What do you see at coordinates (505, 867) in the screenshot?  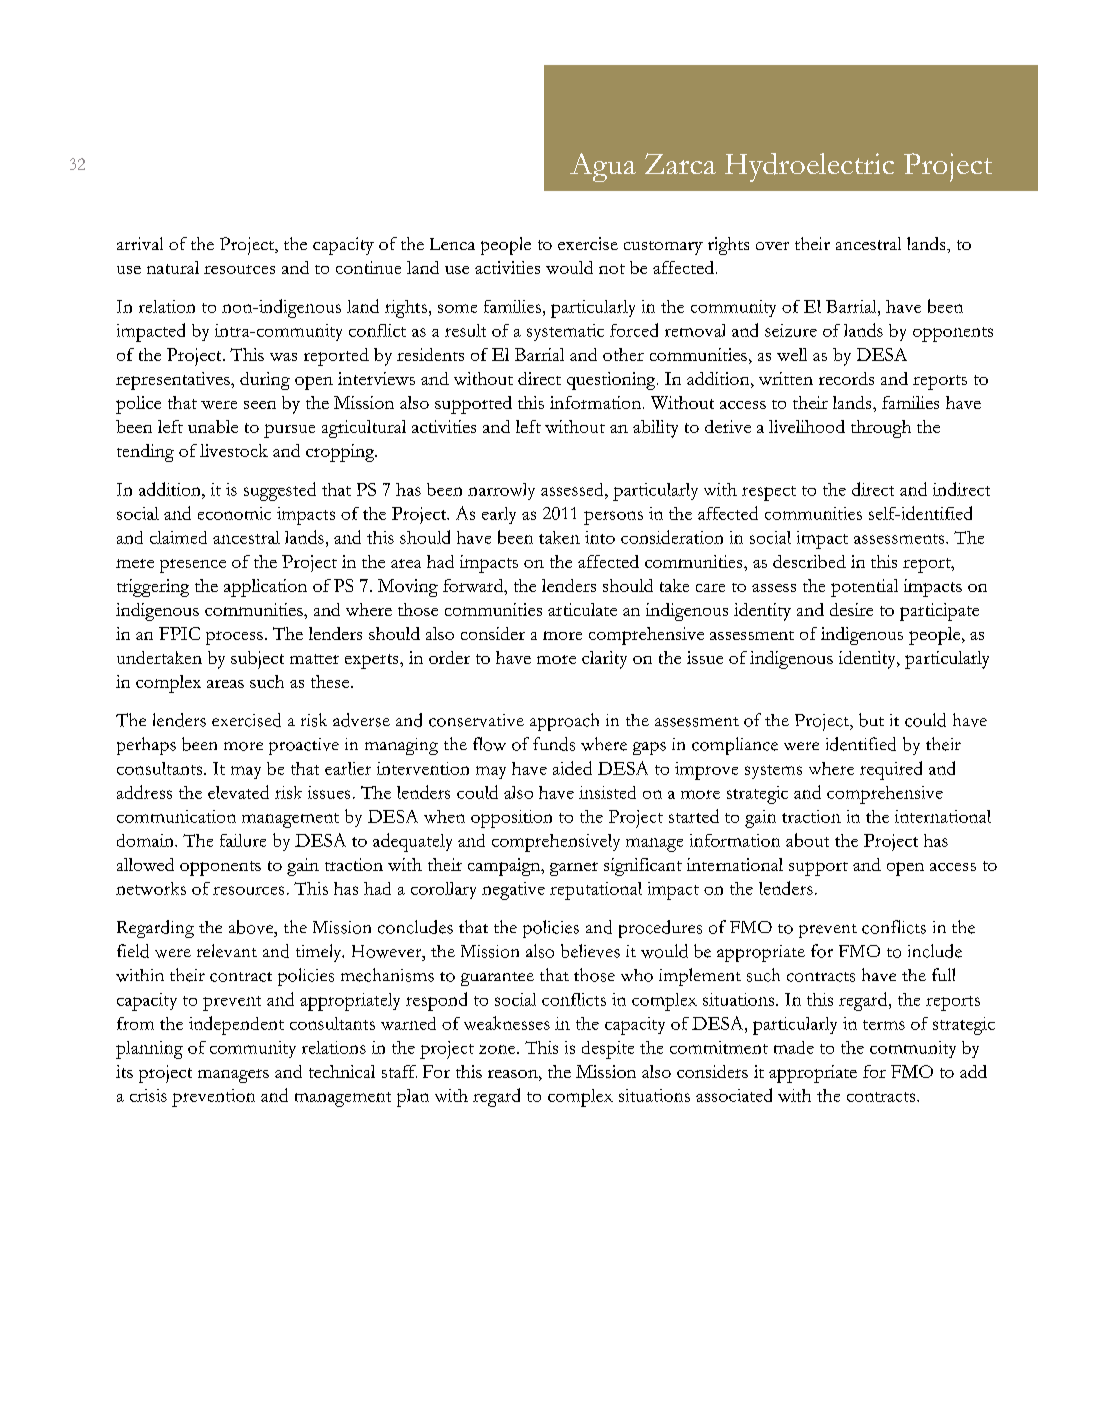 I see `campaign` at bounding box center [505, 867].
